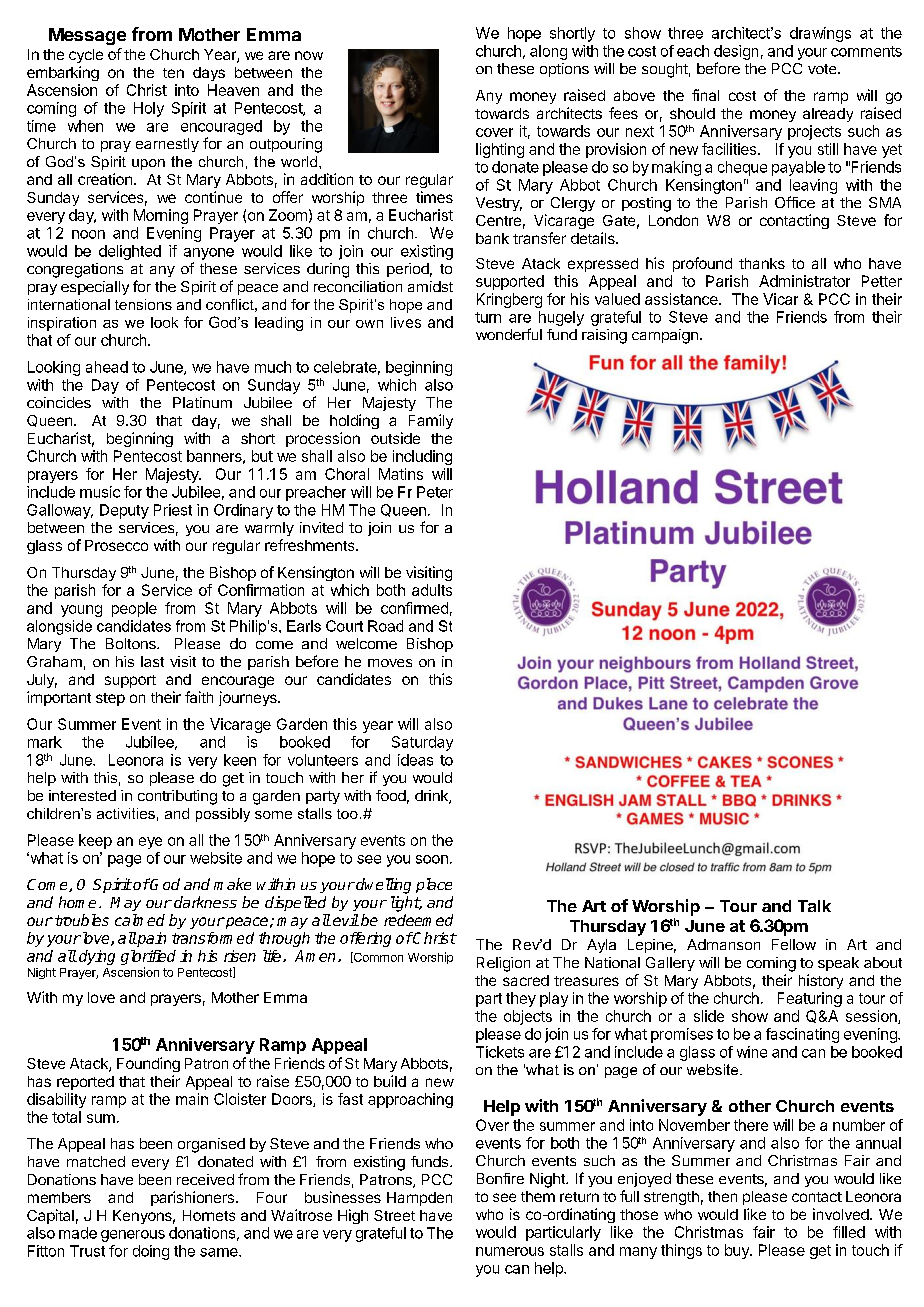 This screenshot has height=1307, width=924. Describe the element at coordinates (823, 69) in the screenshot. I see `vote` at that location.
